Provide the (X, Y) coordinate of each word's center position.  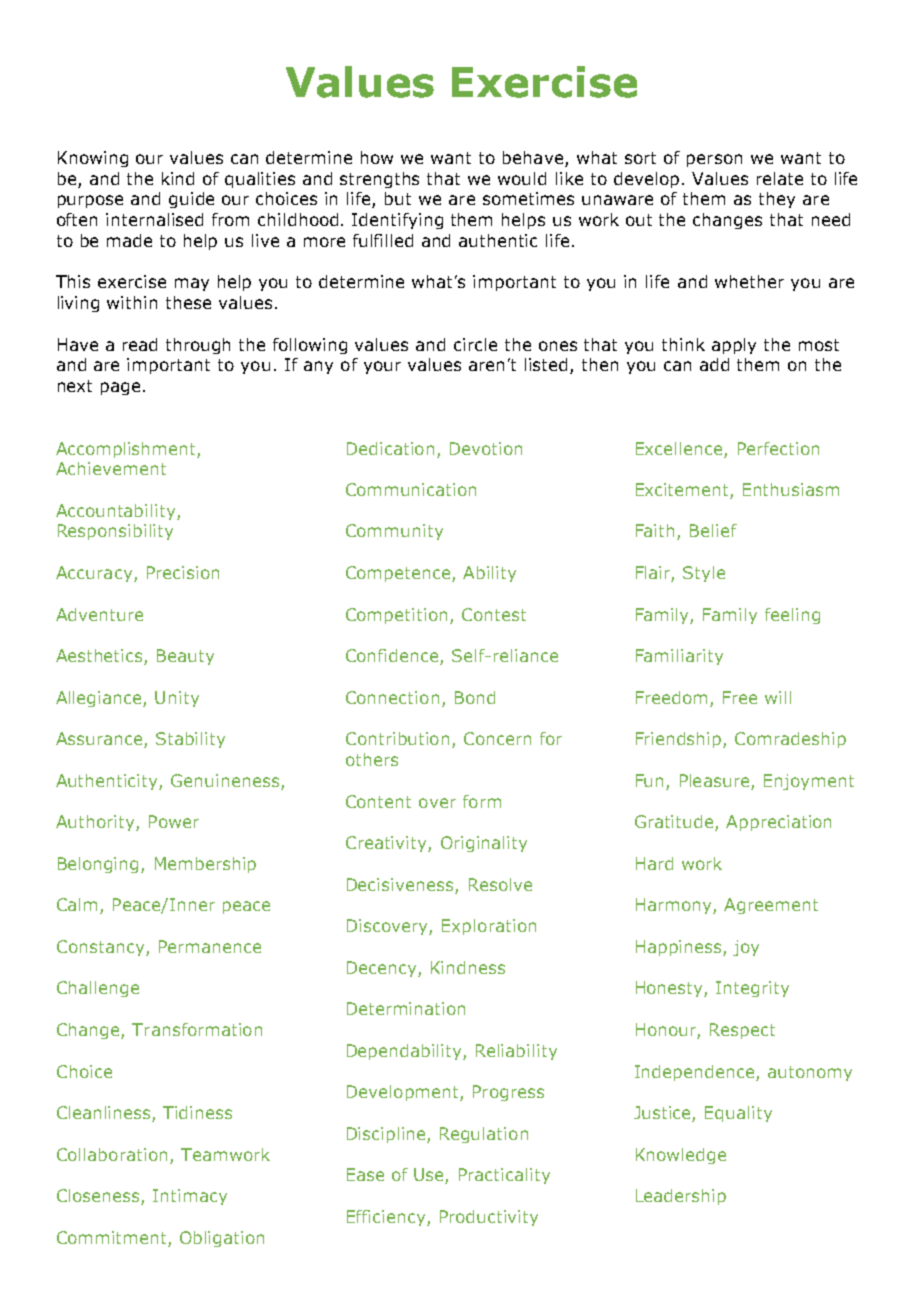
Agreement (771, 906)
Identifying (397, 221)
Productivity (489, 1218)
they (777, 200)
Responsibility (115, 532)
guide (191, 200)
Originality (484, 844)
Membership (205, 865)
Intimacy (190, 1197)
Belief (713, 530)
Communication (411, 489)
